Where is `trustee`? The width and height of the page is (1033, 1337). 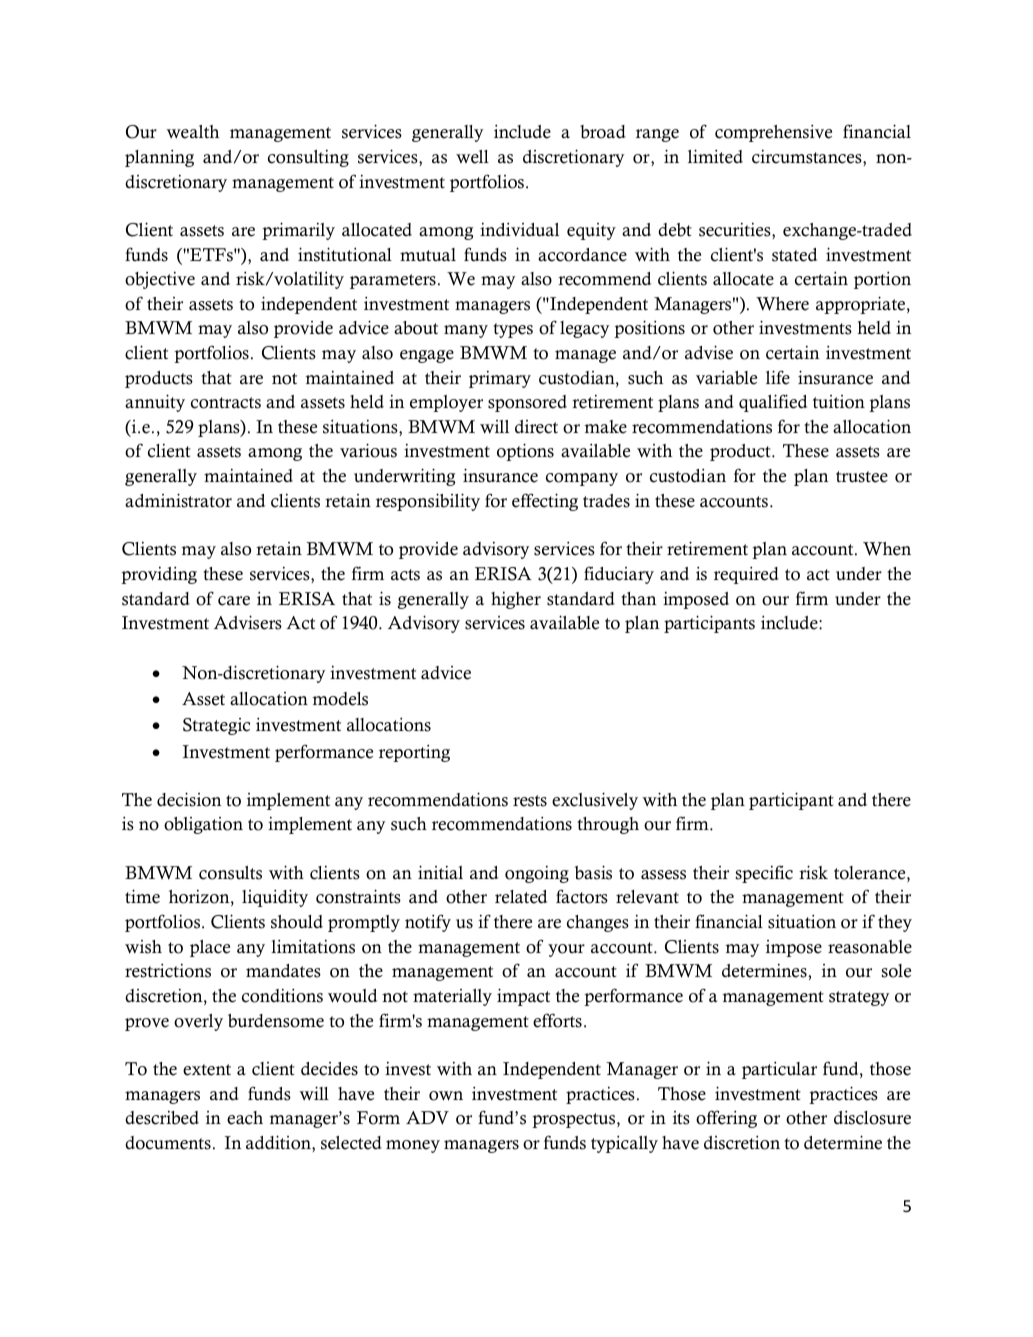
trustee is located at coordinates (862, 477).
